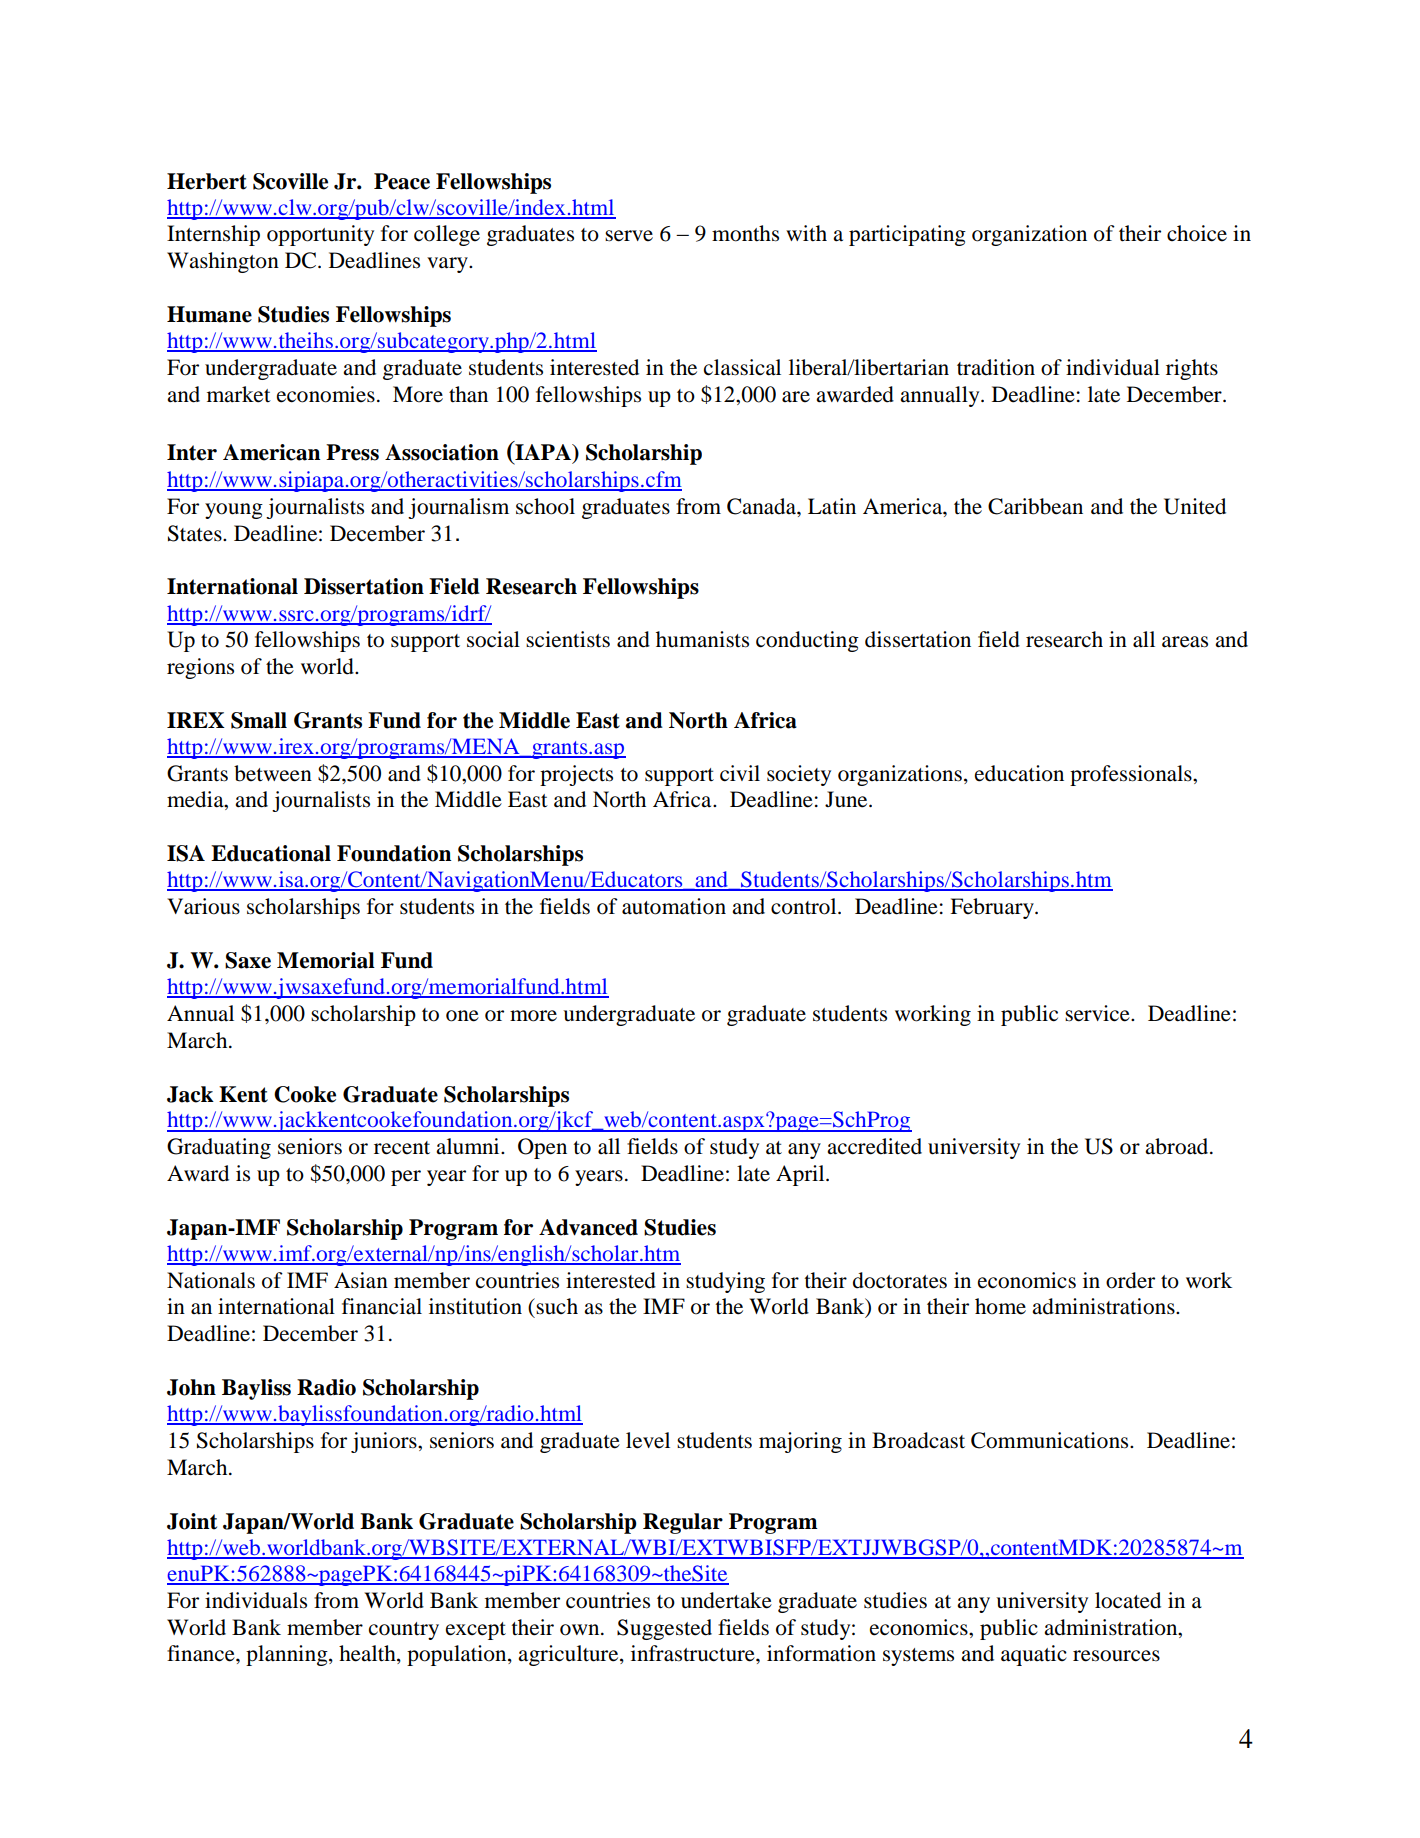  What do you see at coordinates (993, 908) in the image?
I see `February` at bounding box center [993, 908].
